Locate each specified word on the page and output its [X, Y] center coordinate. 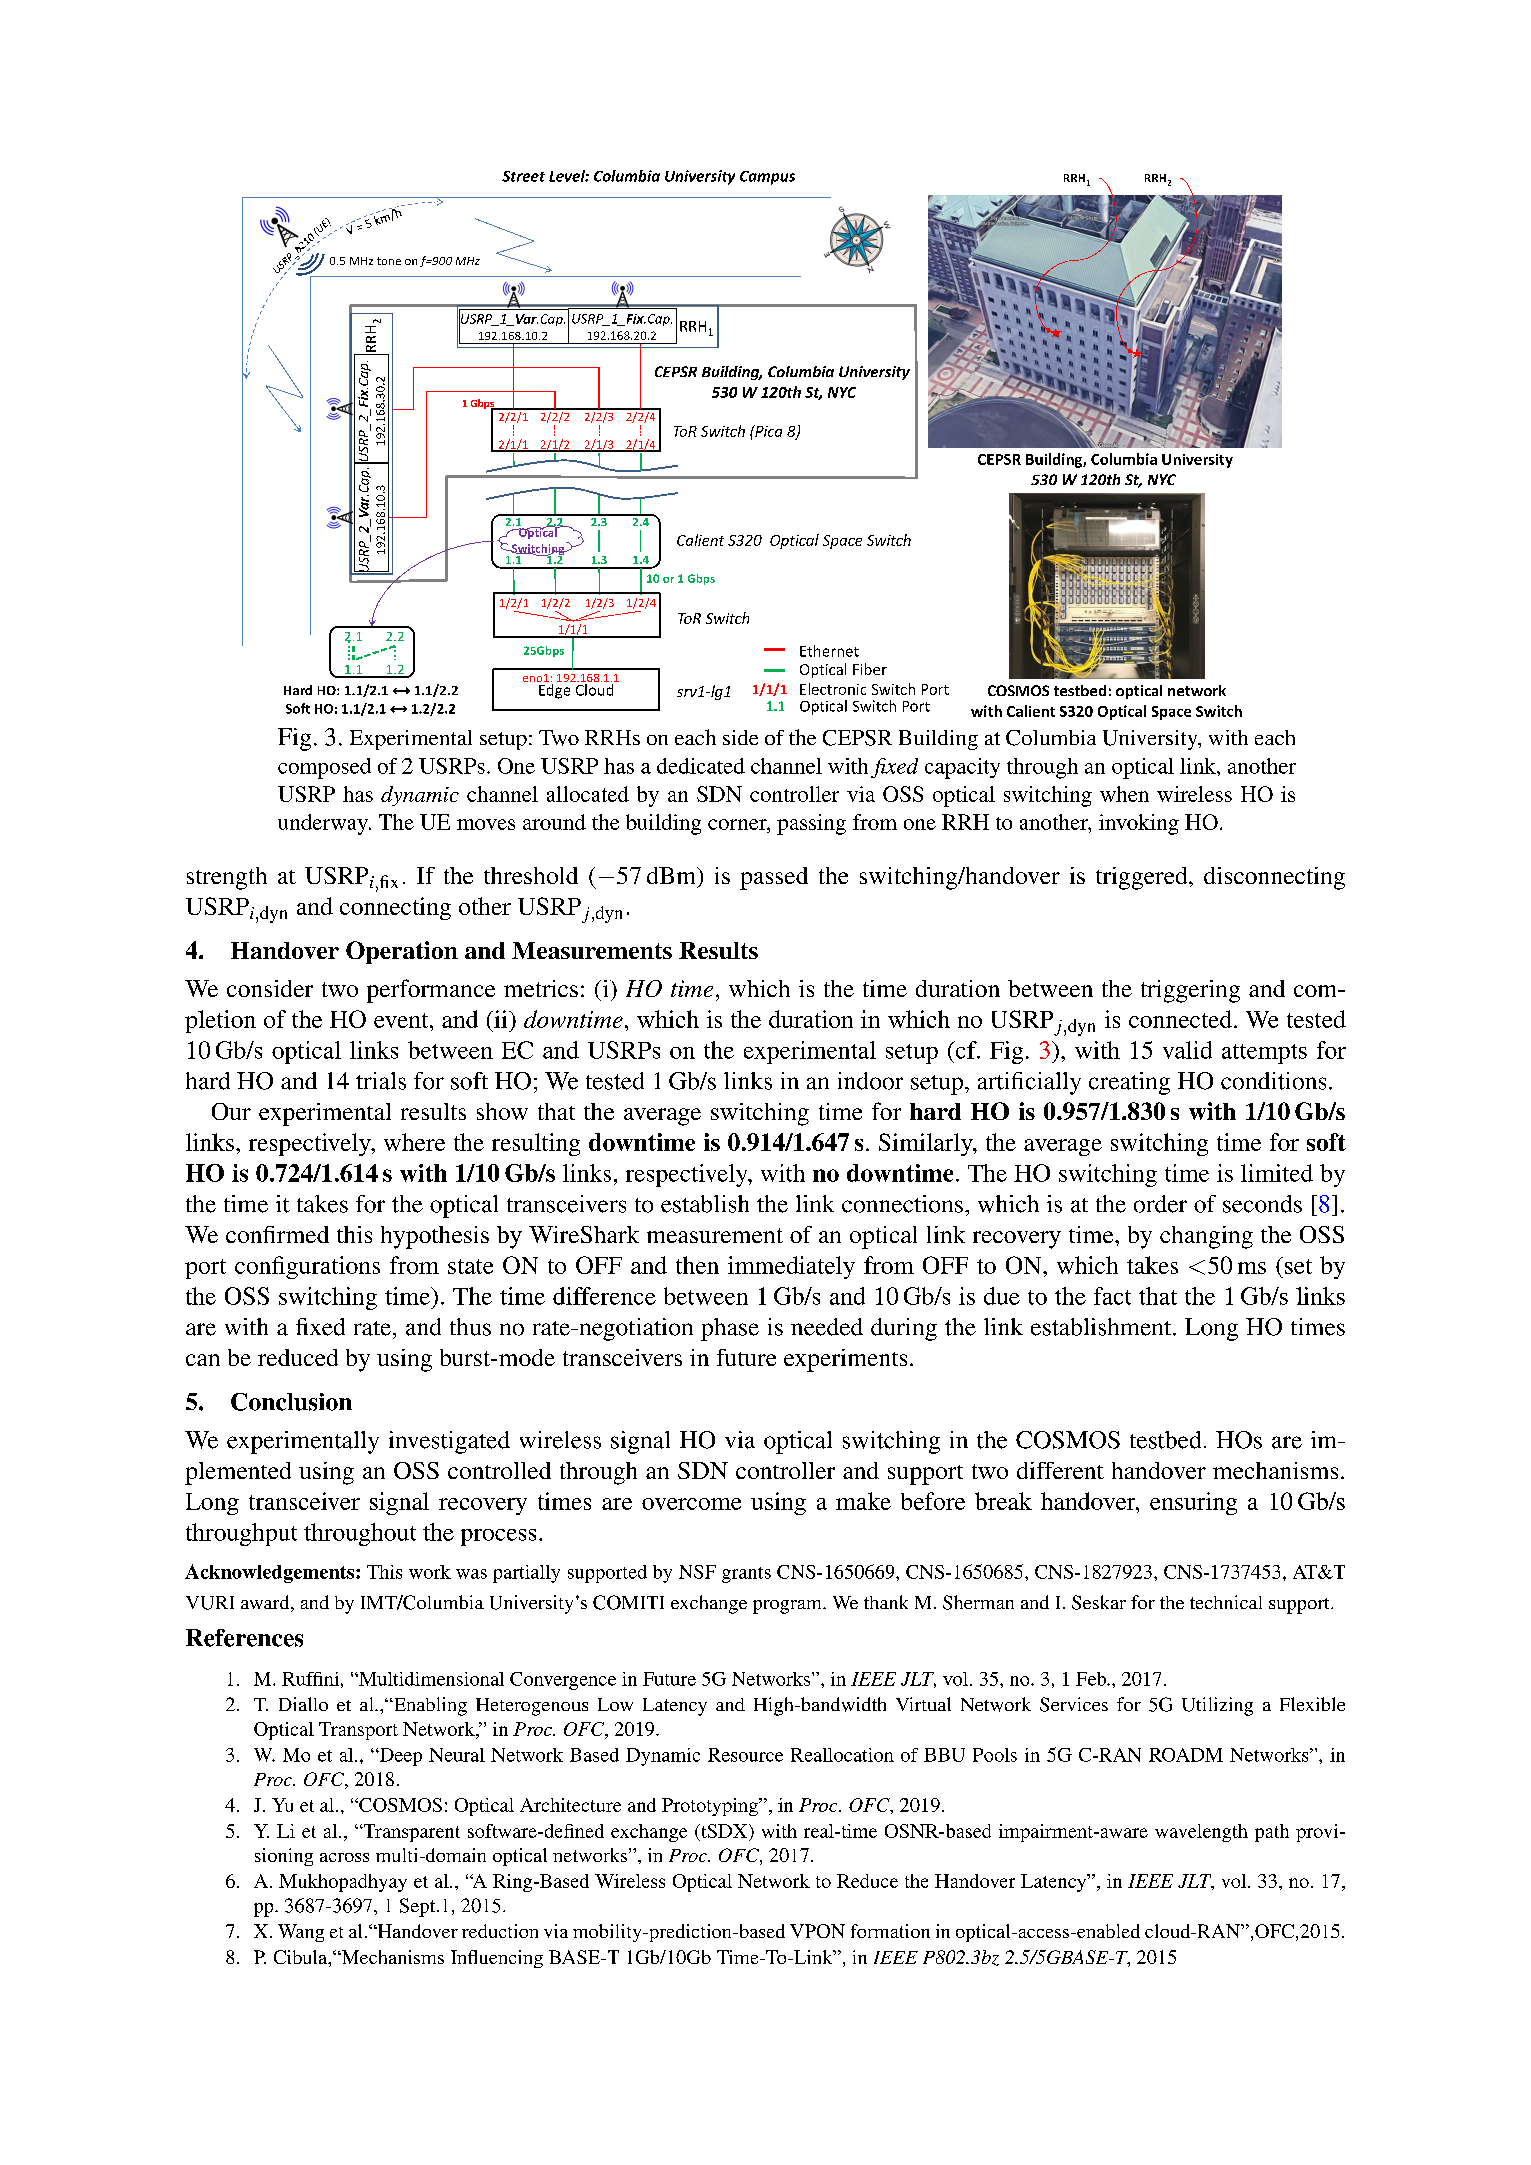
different [1060, 1470]
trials [381, 1081]
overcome [691, 1504]
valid [1187, 1050]
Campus [767, 178]
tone [389, 261]
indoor [870, 1081]
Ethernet [829, 651]
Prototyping [711, 1807]
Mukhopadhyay [343, 1883]
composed [324, 768]
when [1124, 794]
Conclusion [291, 1402]
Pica [767, 431]
